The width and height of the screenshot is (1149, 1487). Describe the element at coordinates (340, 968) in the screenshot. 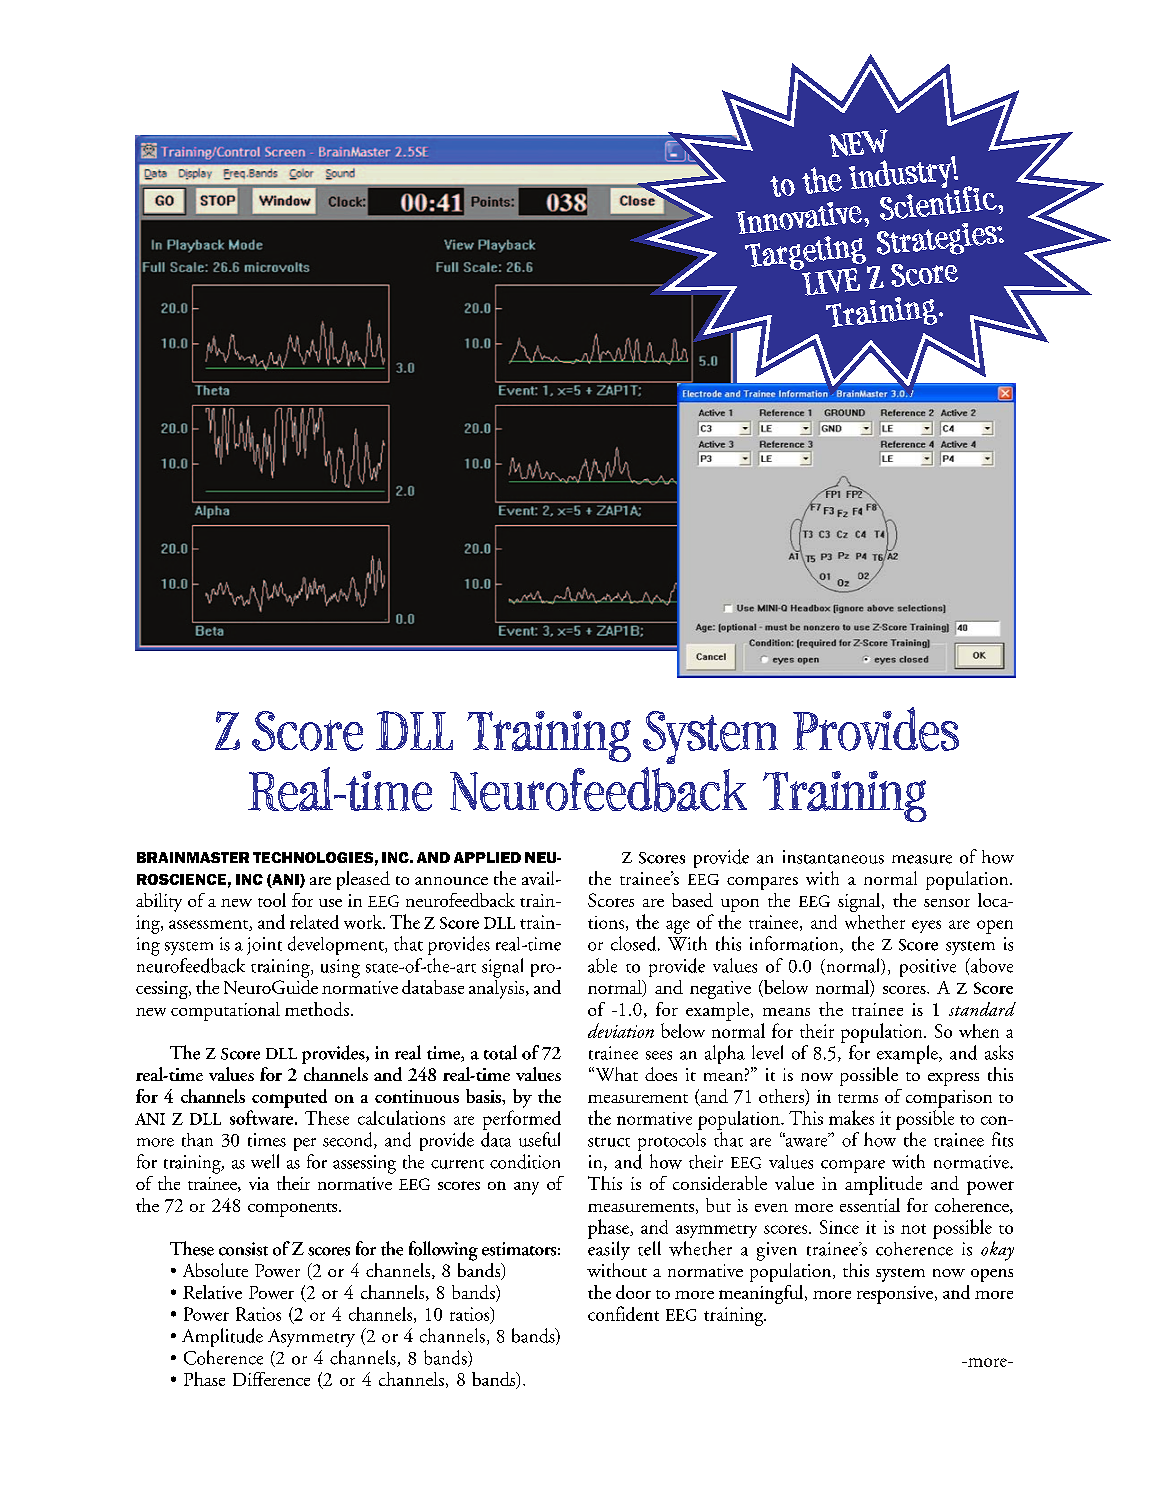

I see `using` at that location.
